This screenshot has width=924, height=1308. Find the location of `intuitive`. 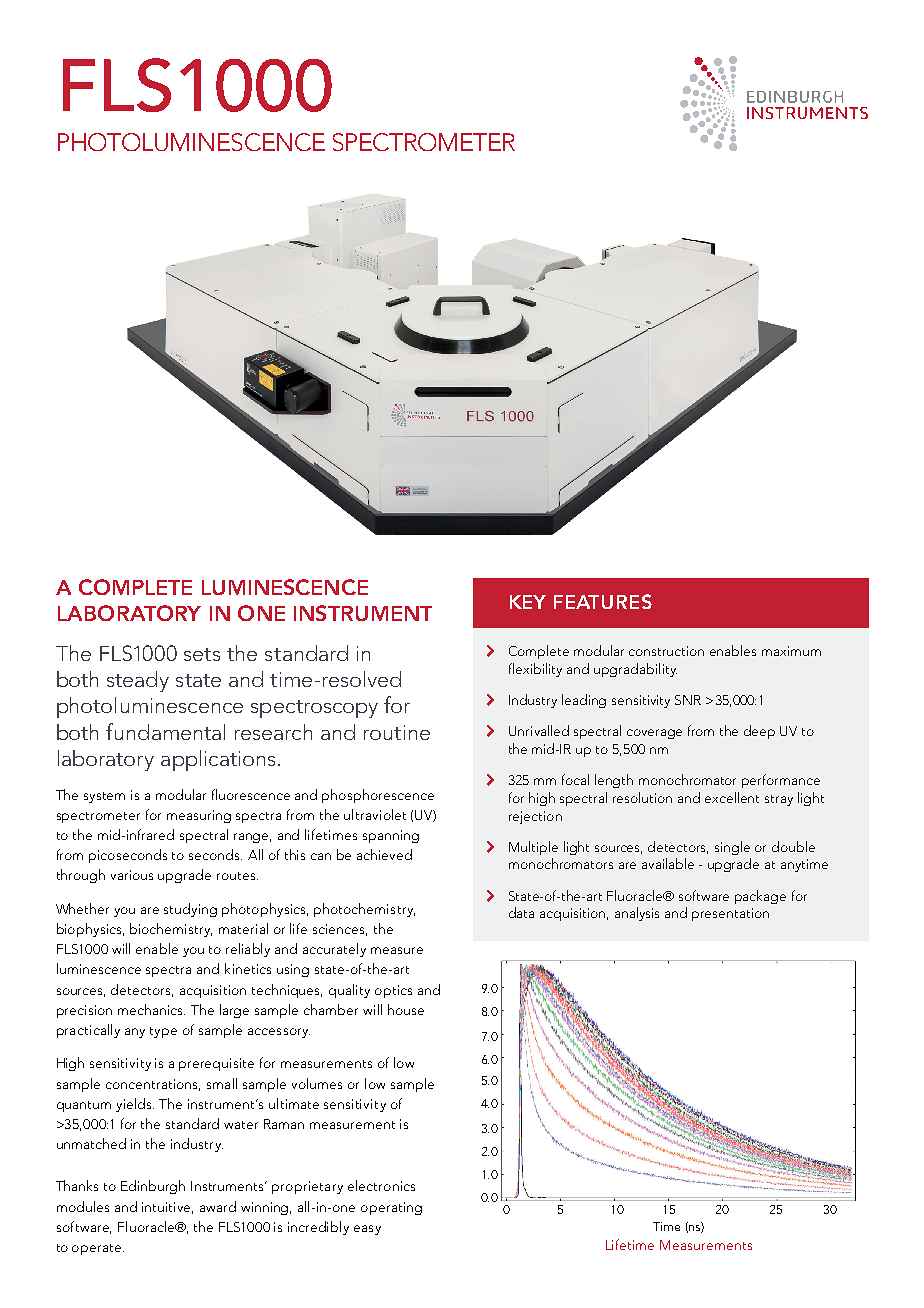

intuitive is located at coordinates (167, 1208).
